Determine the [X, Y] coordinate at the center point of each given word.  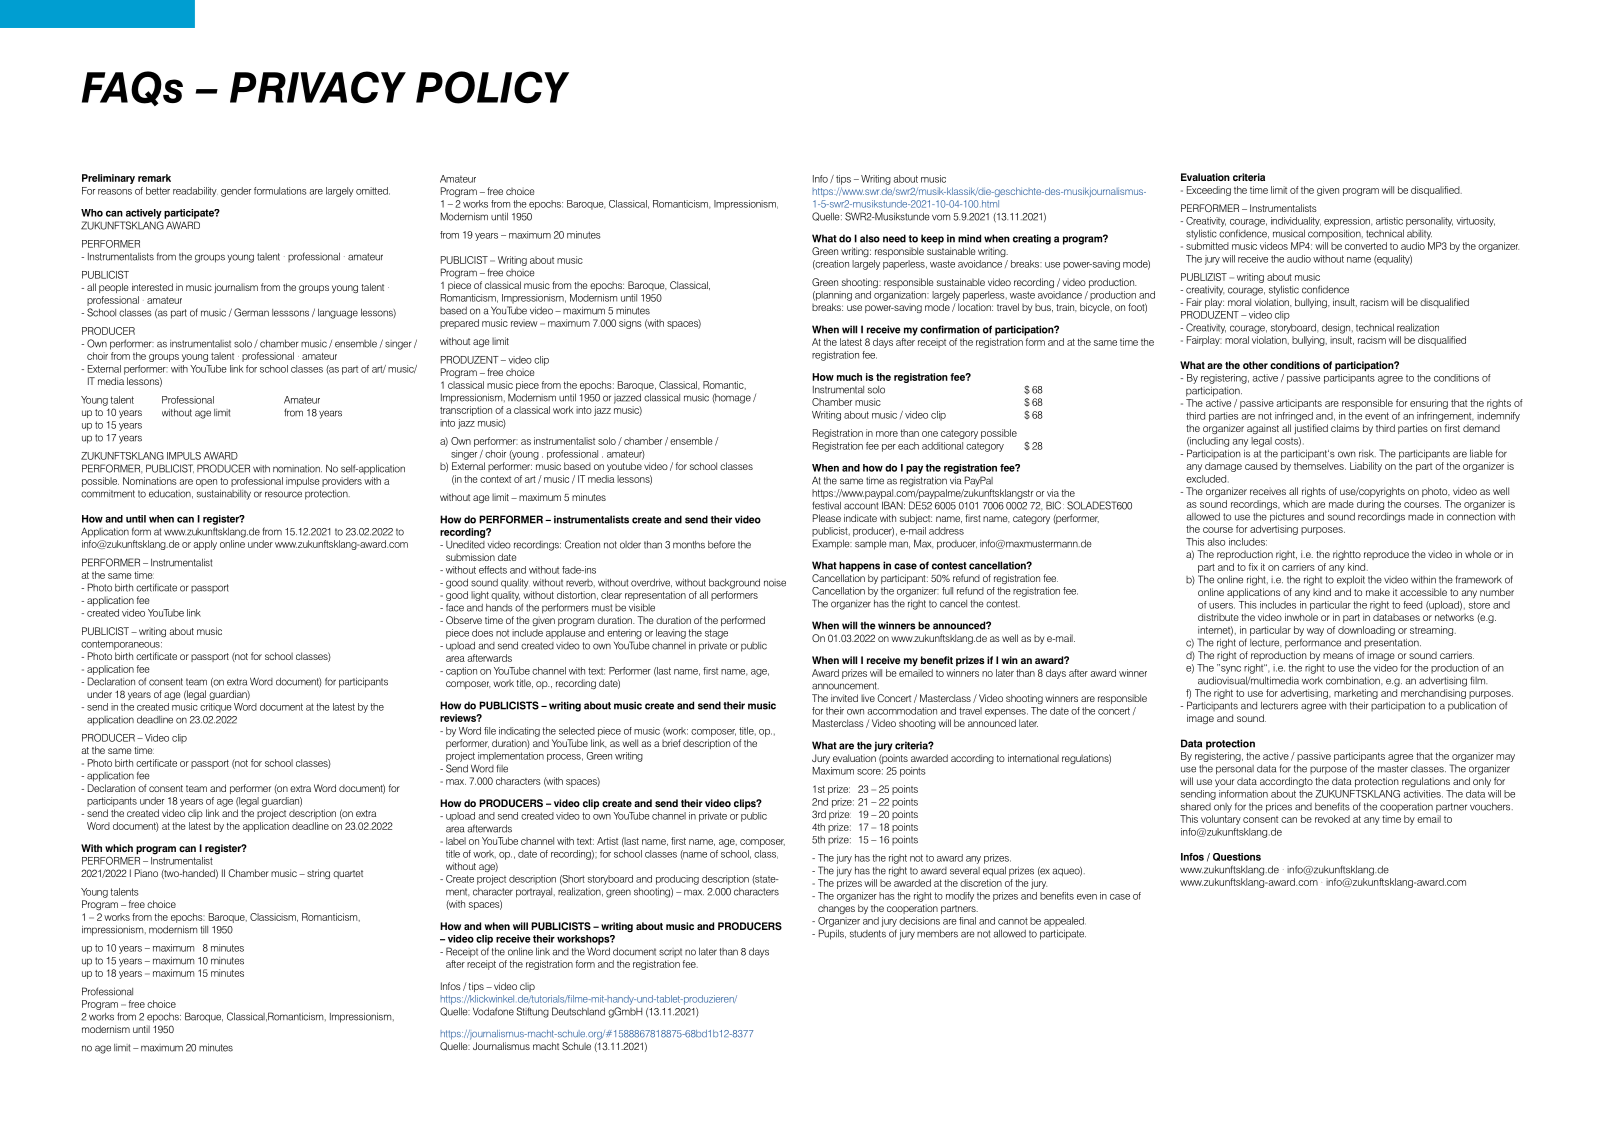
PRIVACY [318, 87]
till [204, 930]
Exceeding [1209, 191]
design [1337, 329]
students [868, 934]
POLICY [492, 87]
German [251, 312]
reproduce [1386, 555]
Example [832, 544]
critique [216, 708]
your [1224, 783]
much [849, 377]
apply [205, 545]
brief [671, 743]
